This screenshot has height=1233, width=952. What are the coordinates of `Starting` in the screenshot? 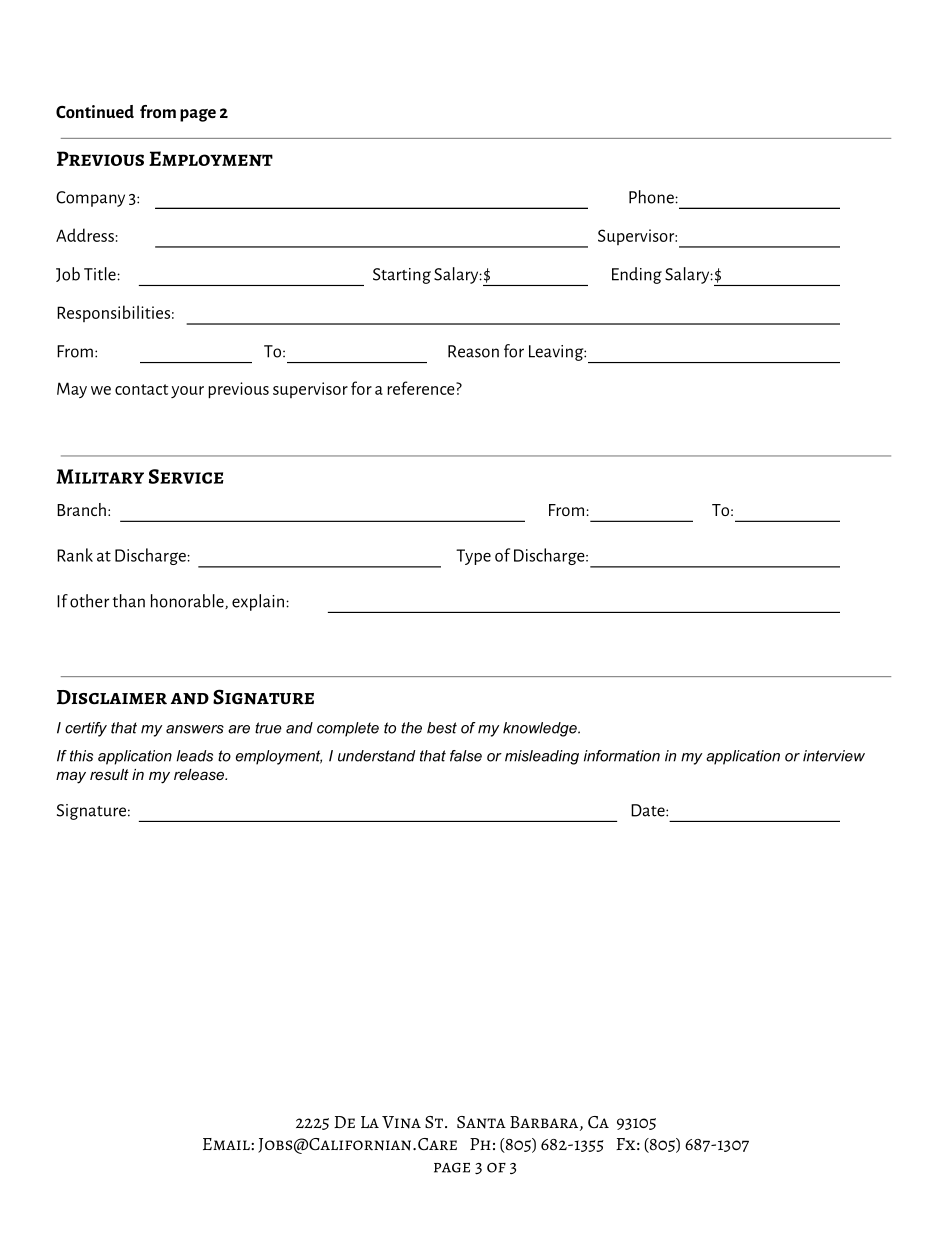 It's located at (402, 276).
